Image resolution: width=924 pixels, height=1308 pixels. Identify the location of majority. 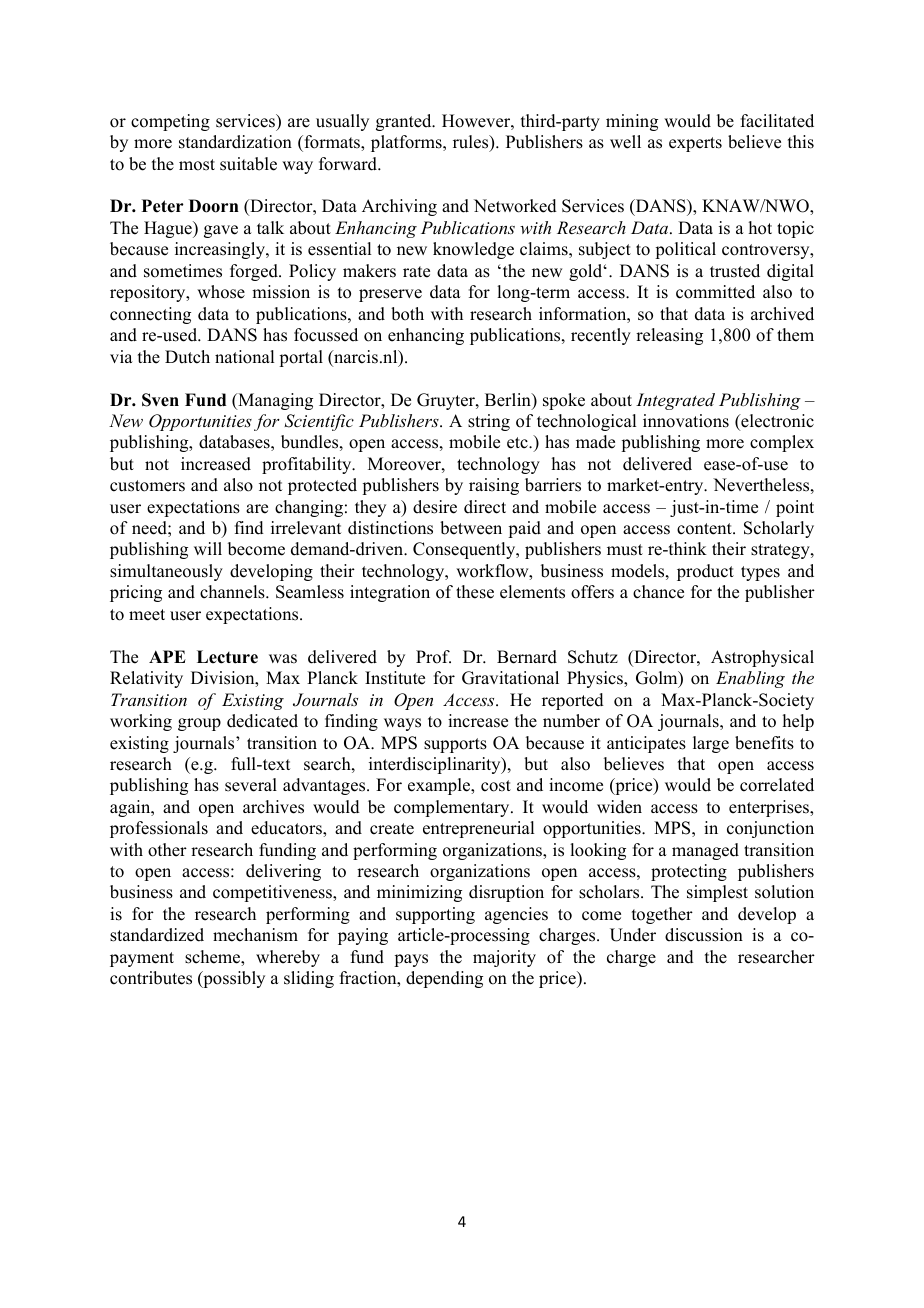
(504, 958).
